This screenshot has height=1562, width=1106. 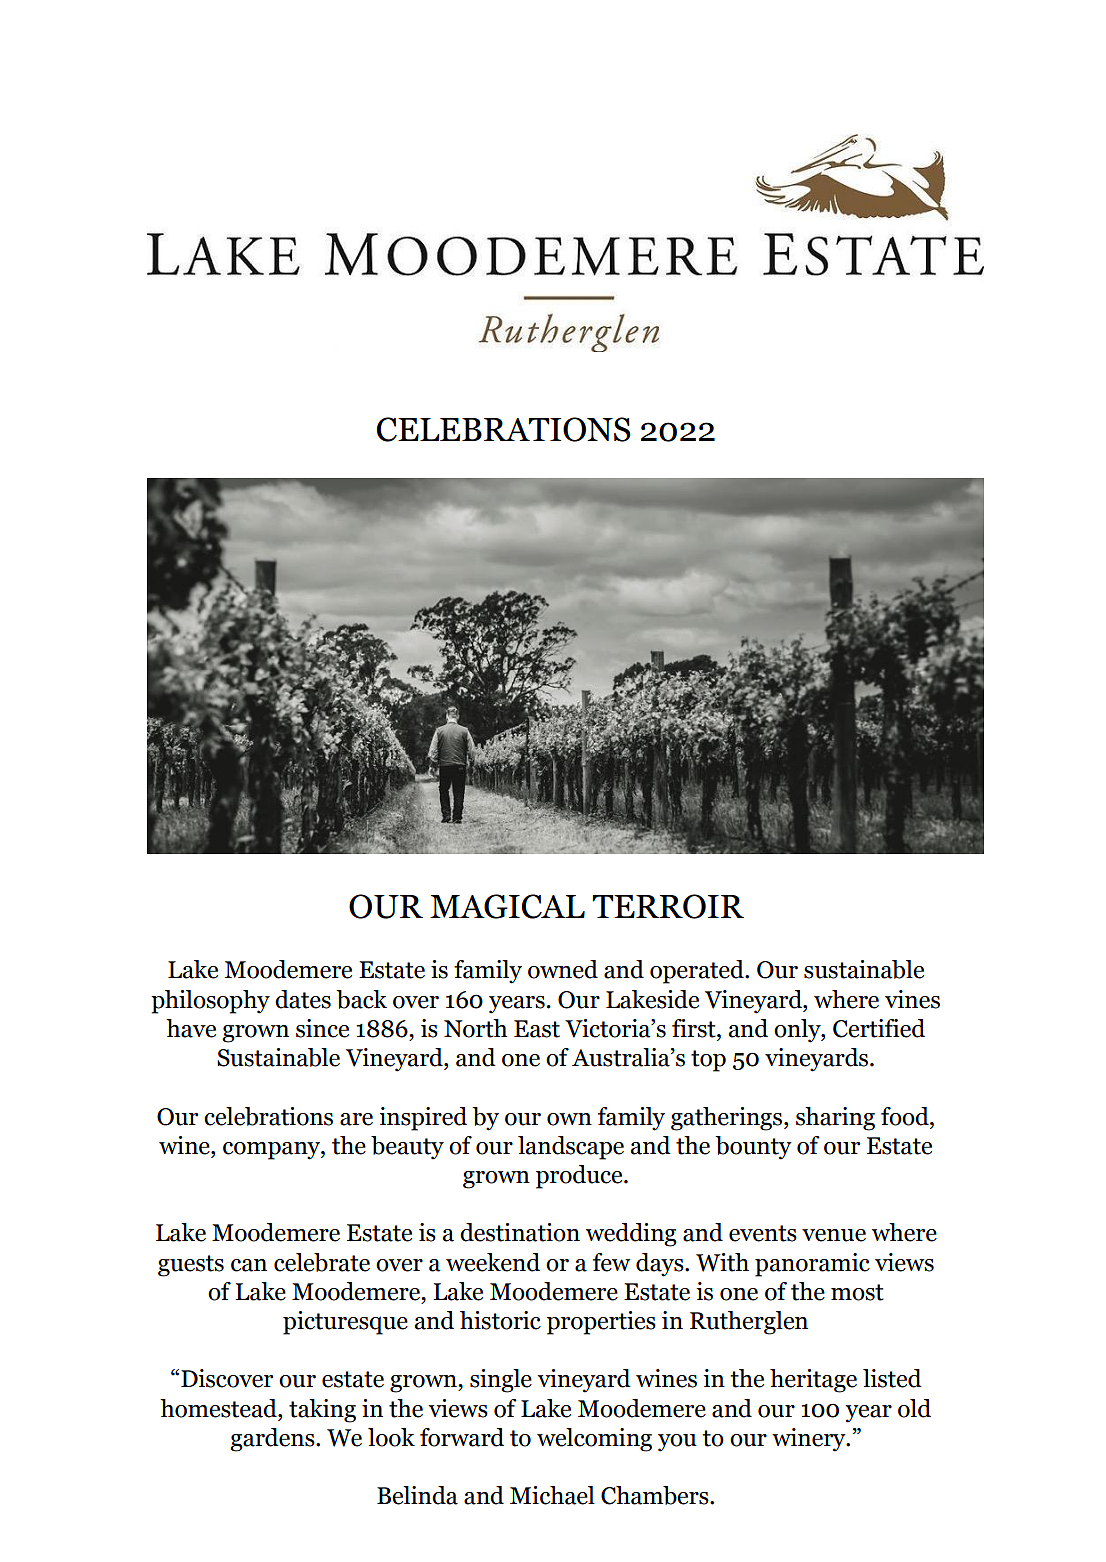 I want to click on celebrate, so click(x=322, y=1262).
